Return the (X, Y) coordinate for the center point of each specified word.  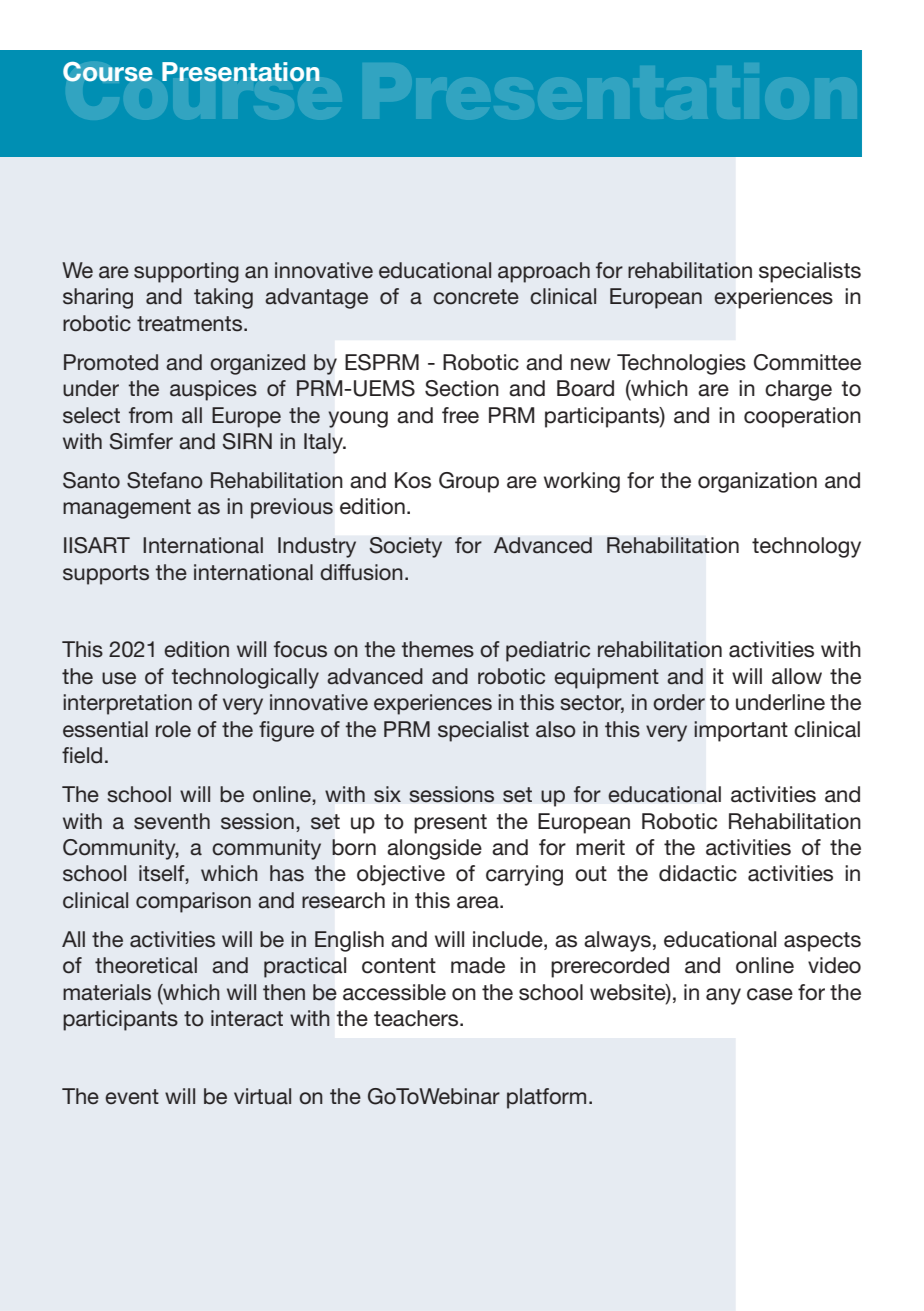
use (119, 678)
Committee (807, 362)
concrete (476, 297)
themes (438, 649)
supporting (186, 272)
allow (797, 676)
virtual (262, 1096)
